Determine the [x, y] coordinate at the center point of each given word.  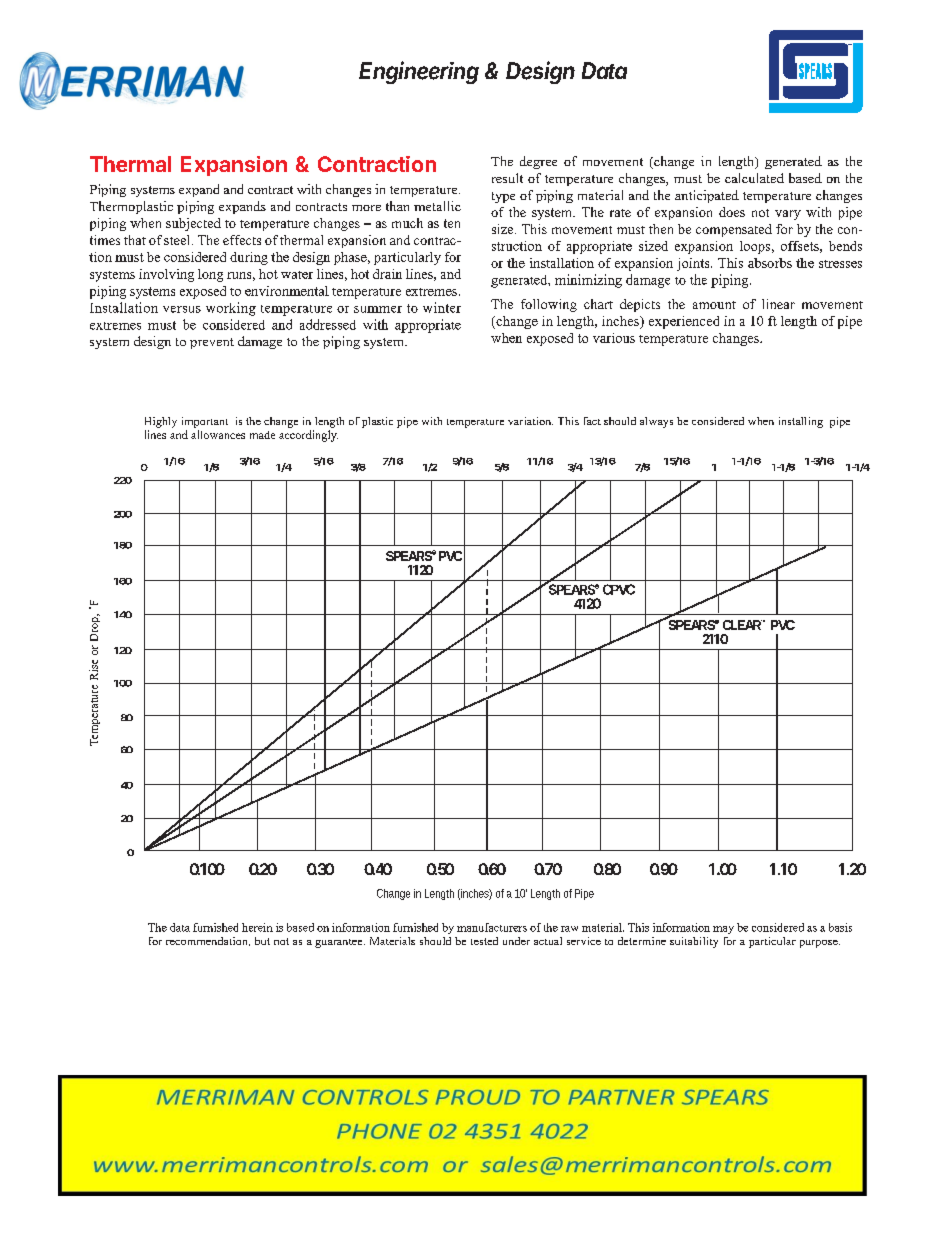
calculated [754, 178]
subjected [193, 224]
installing [801, 422]
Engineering [419, 72]
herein [257, 927]
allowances [218, 434]
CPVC [619, 589]
